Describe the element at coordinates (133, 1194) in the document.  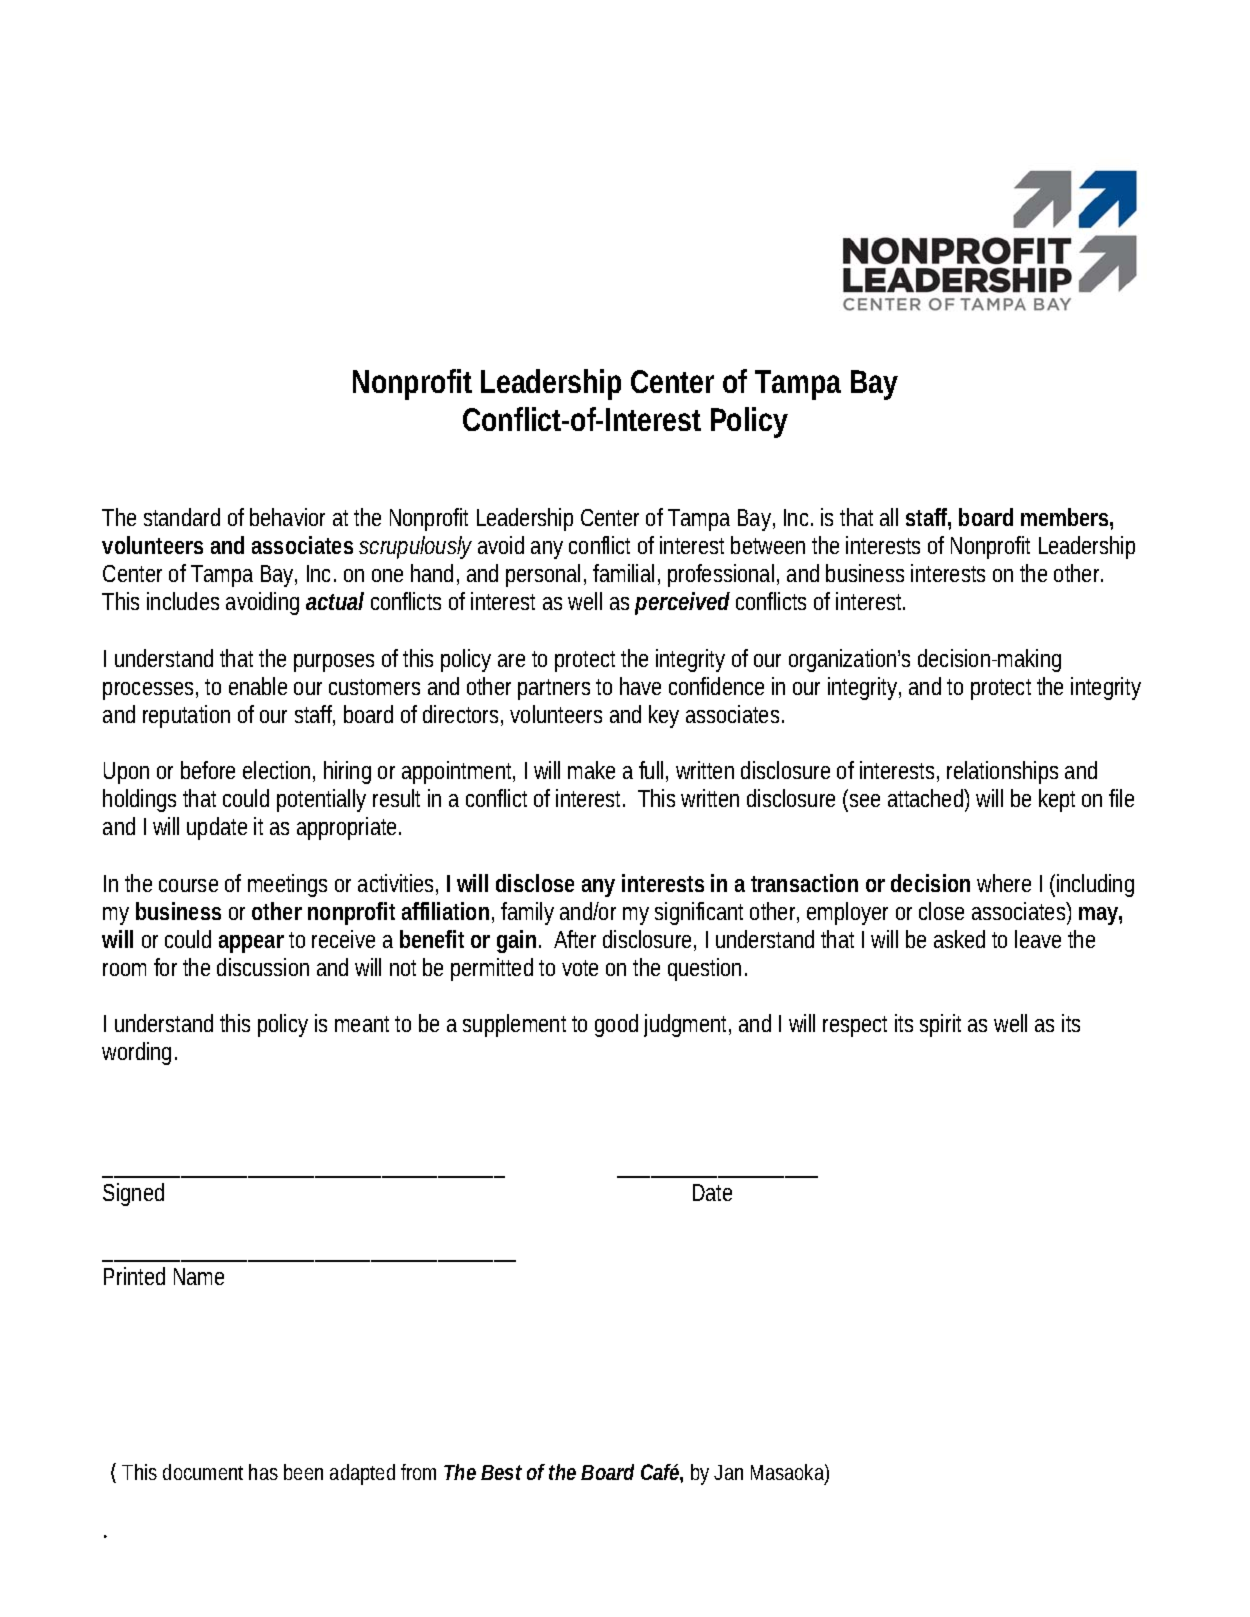
I see `Signed` at that location.
